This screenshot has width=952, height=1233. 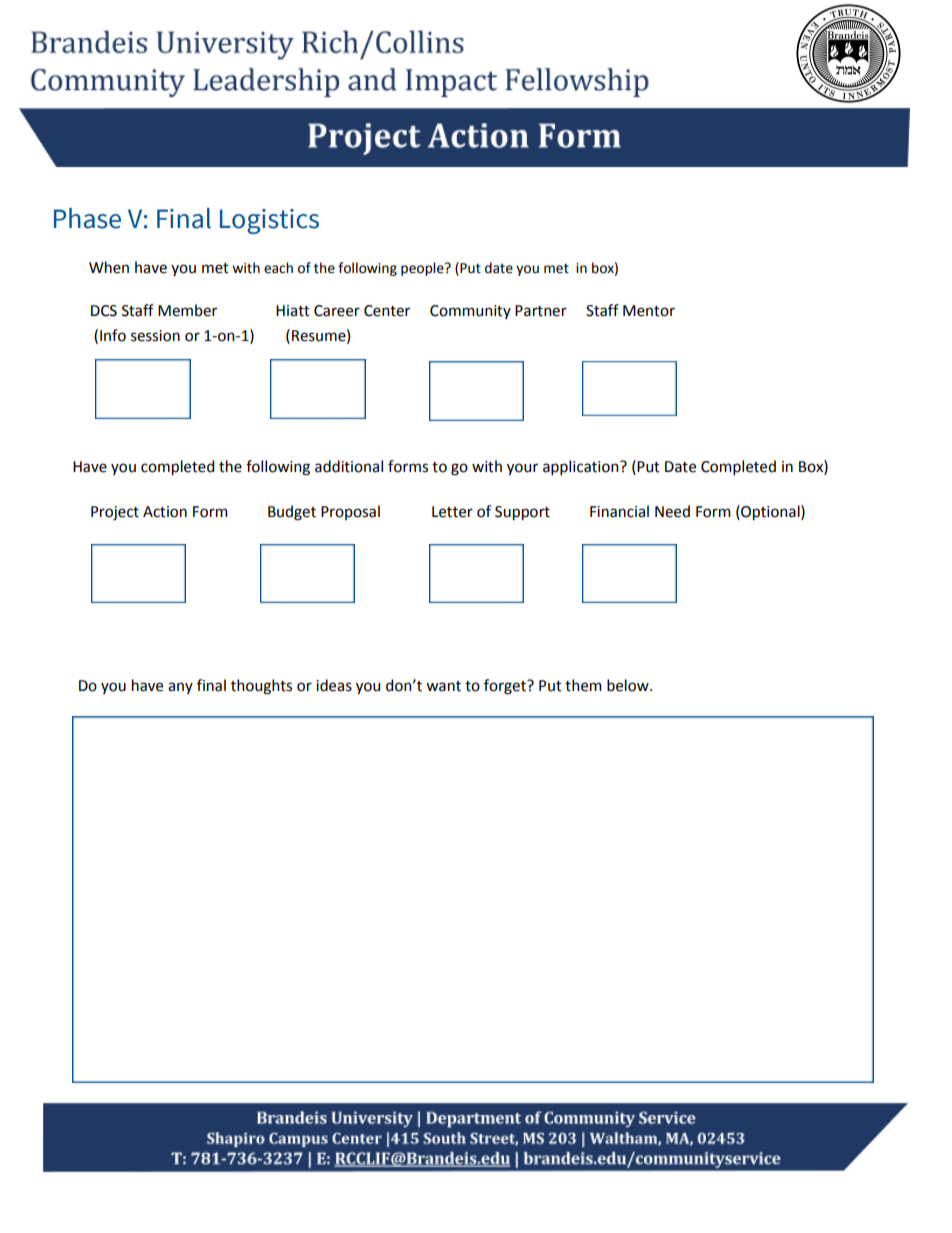 What do you see at coordinates (582, 467) in the screenshot?
I see `application` at bounding box center [582, 467].
